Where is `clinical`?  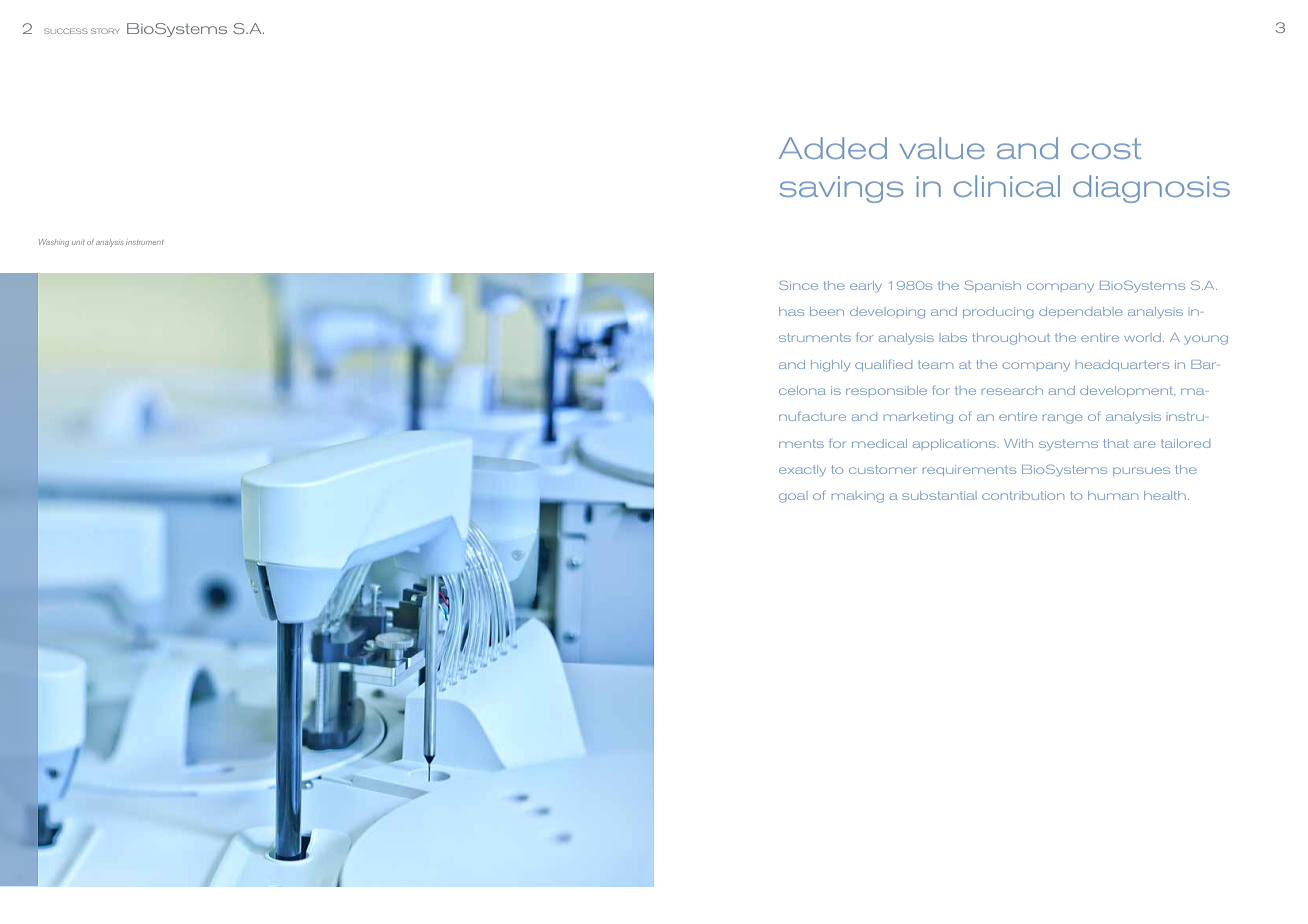 clinical is located at coordinates (1007, 186).
